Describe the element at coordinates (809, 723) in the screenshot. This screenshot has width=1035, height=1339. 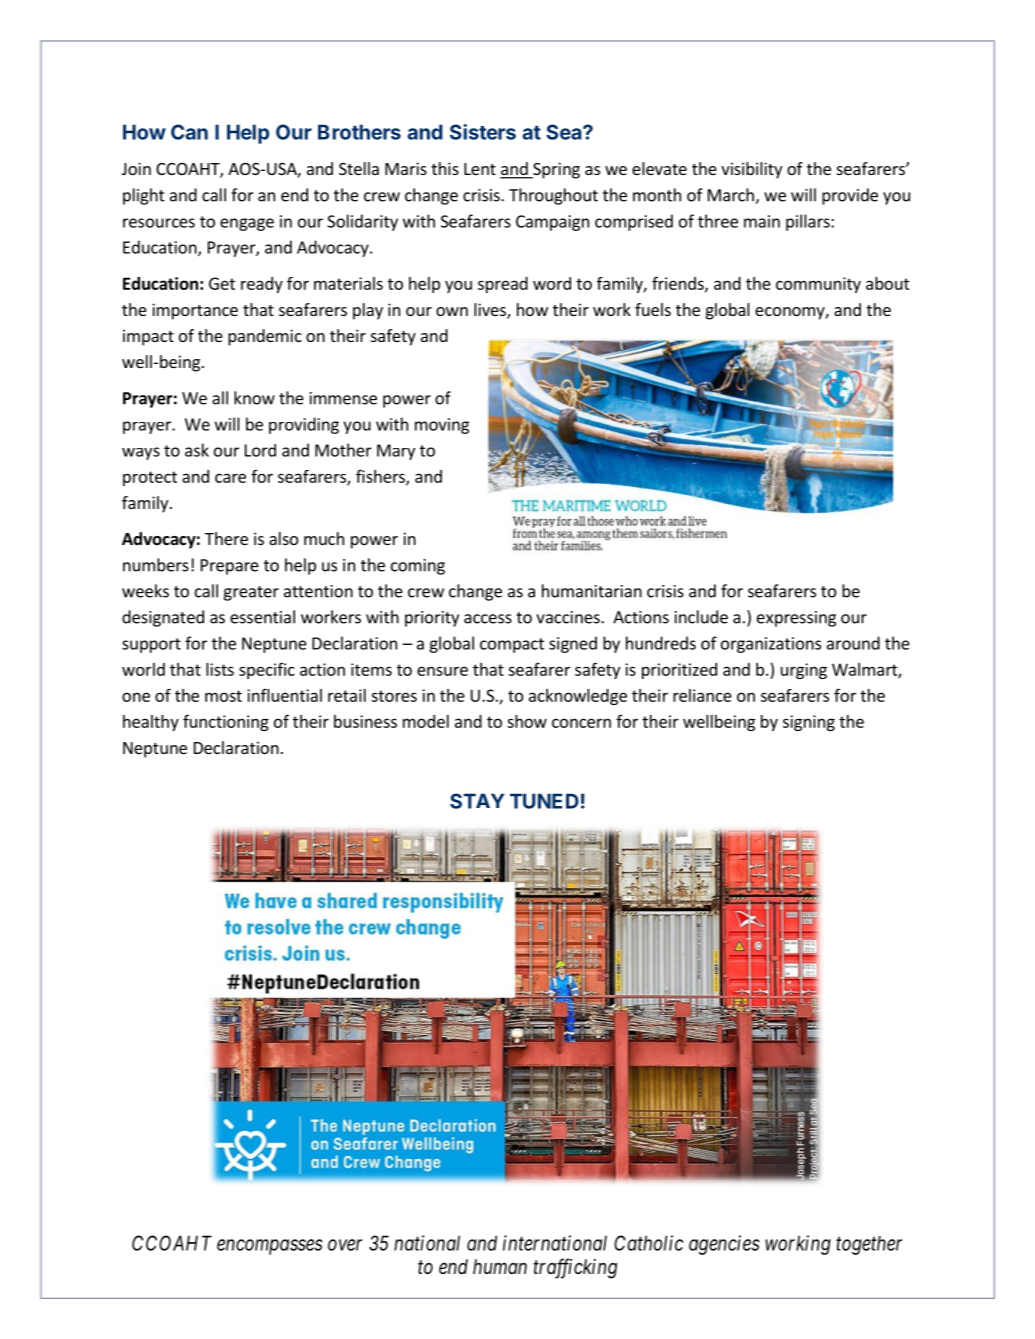
I see `signing` at that location.
